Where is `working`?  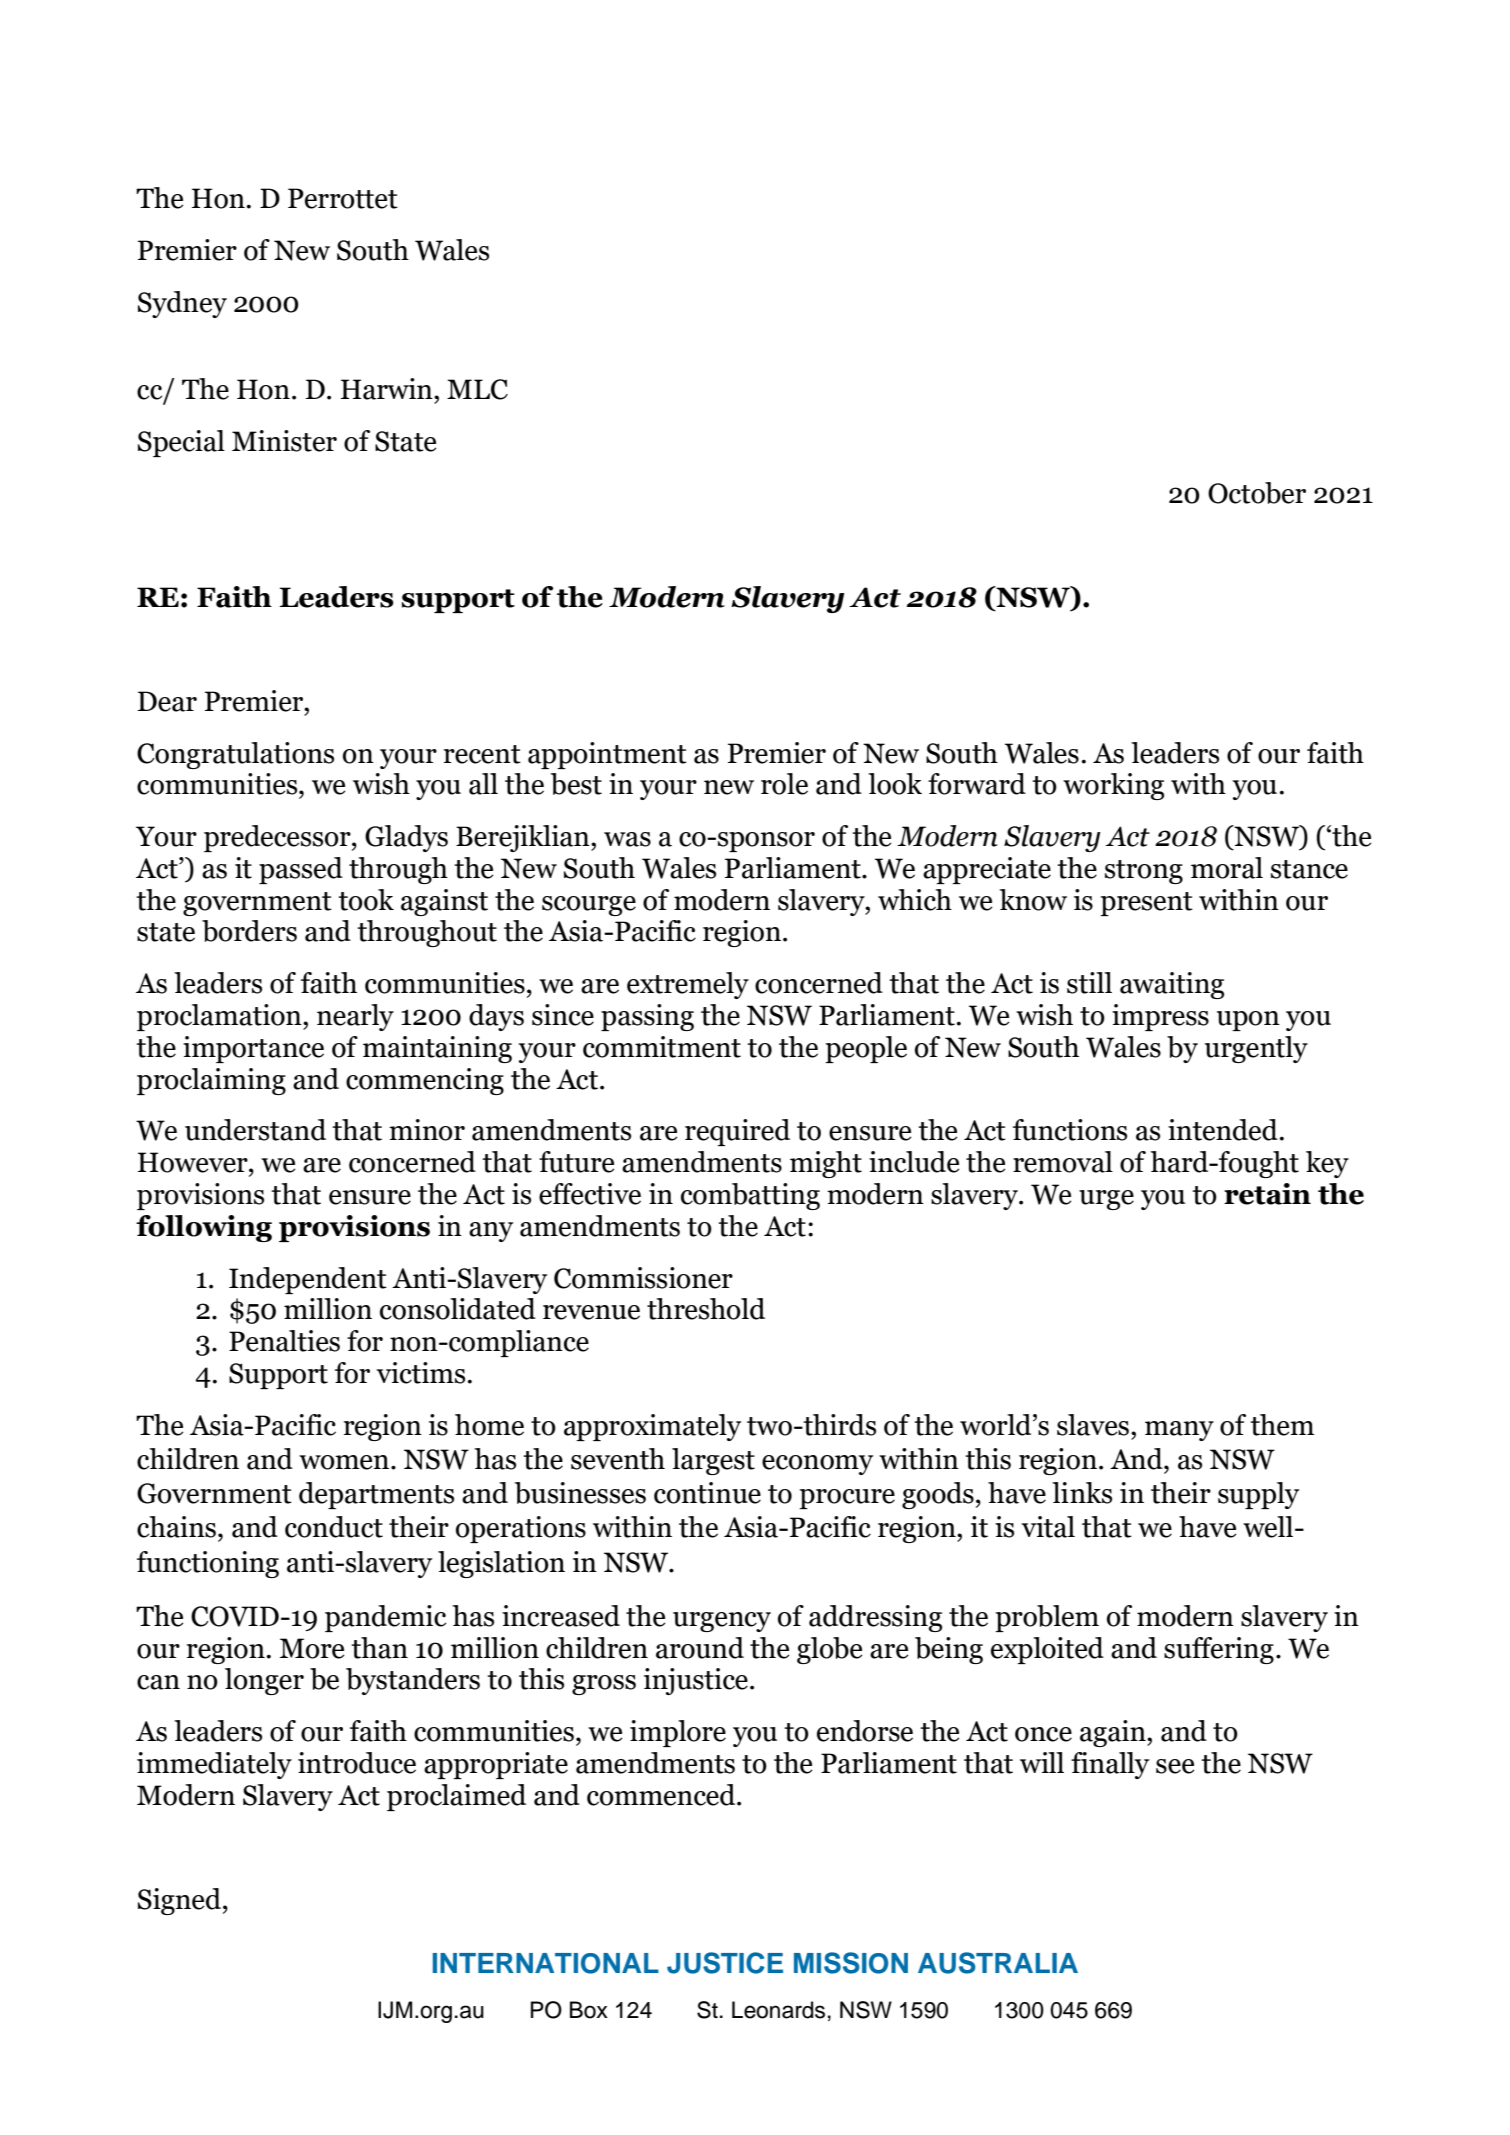
working is located at coordinates (1113, 786).
